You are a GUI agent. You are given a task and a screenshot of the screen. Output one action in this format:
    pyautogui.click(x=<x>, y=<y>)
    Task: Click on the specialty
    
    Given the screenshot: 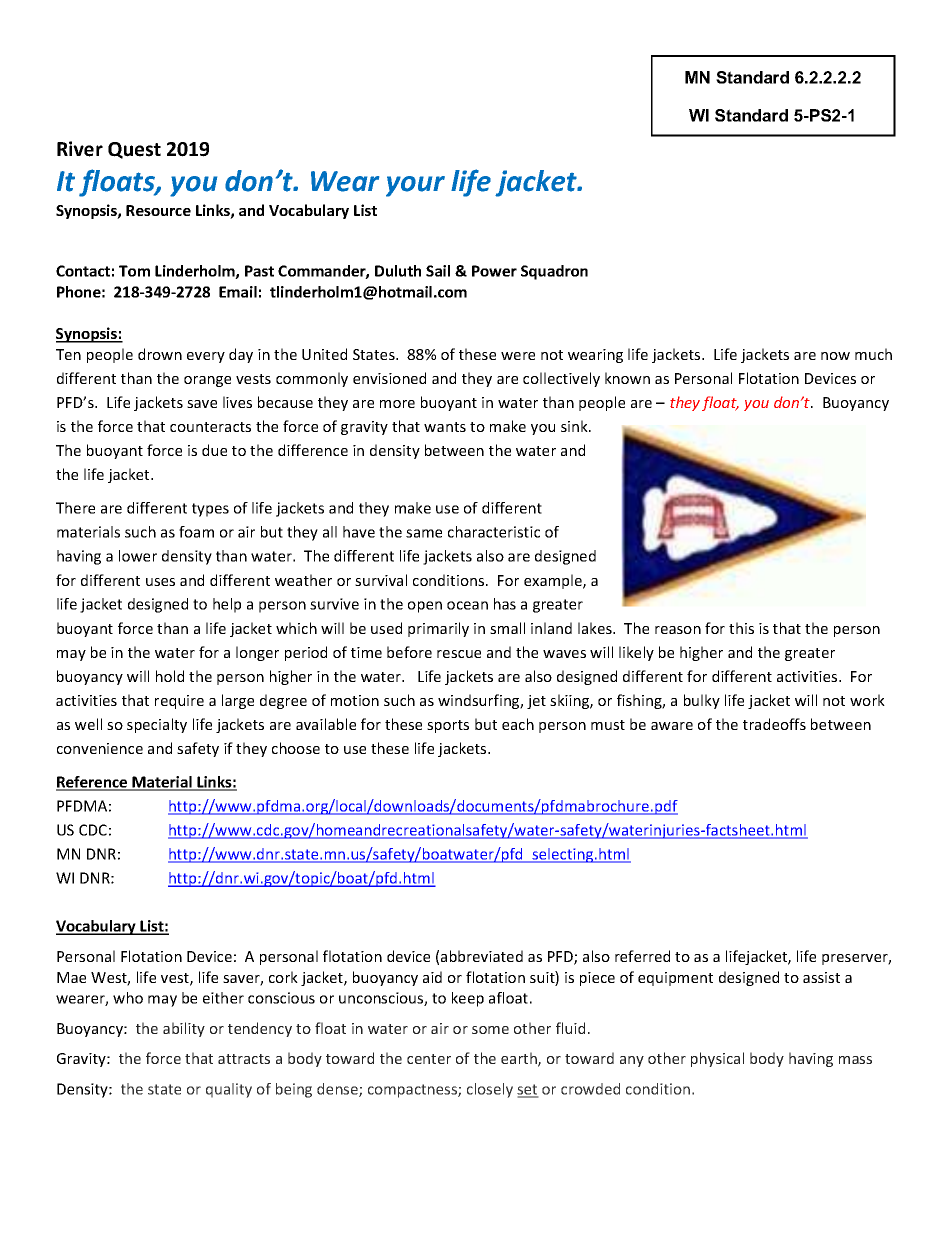 What is the action you would take?
    pyautogui.click(x=157, y=725)
